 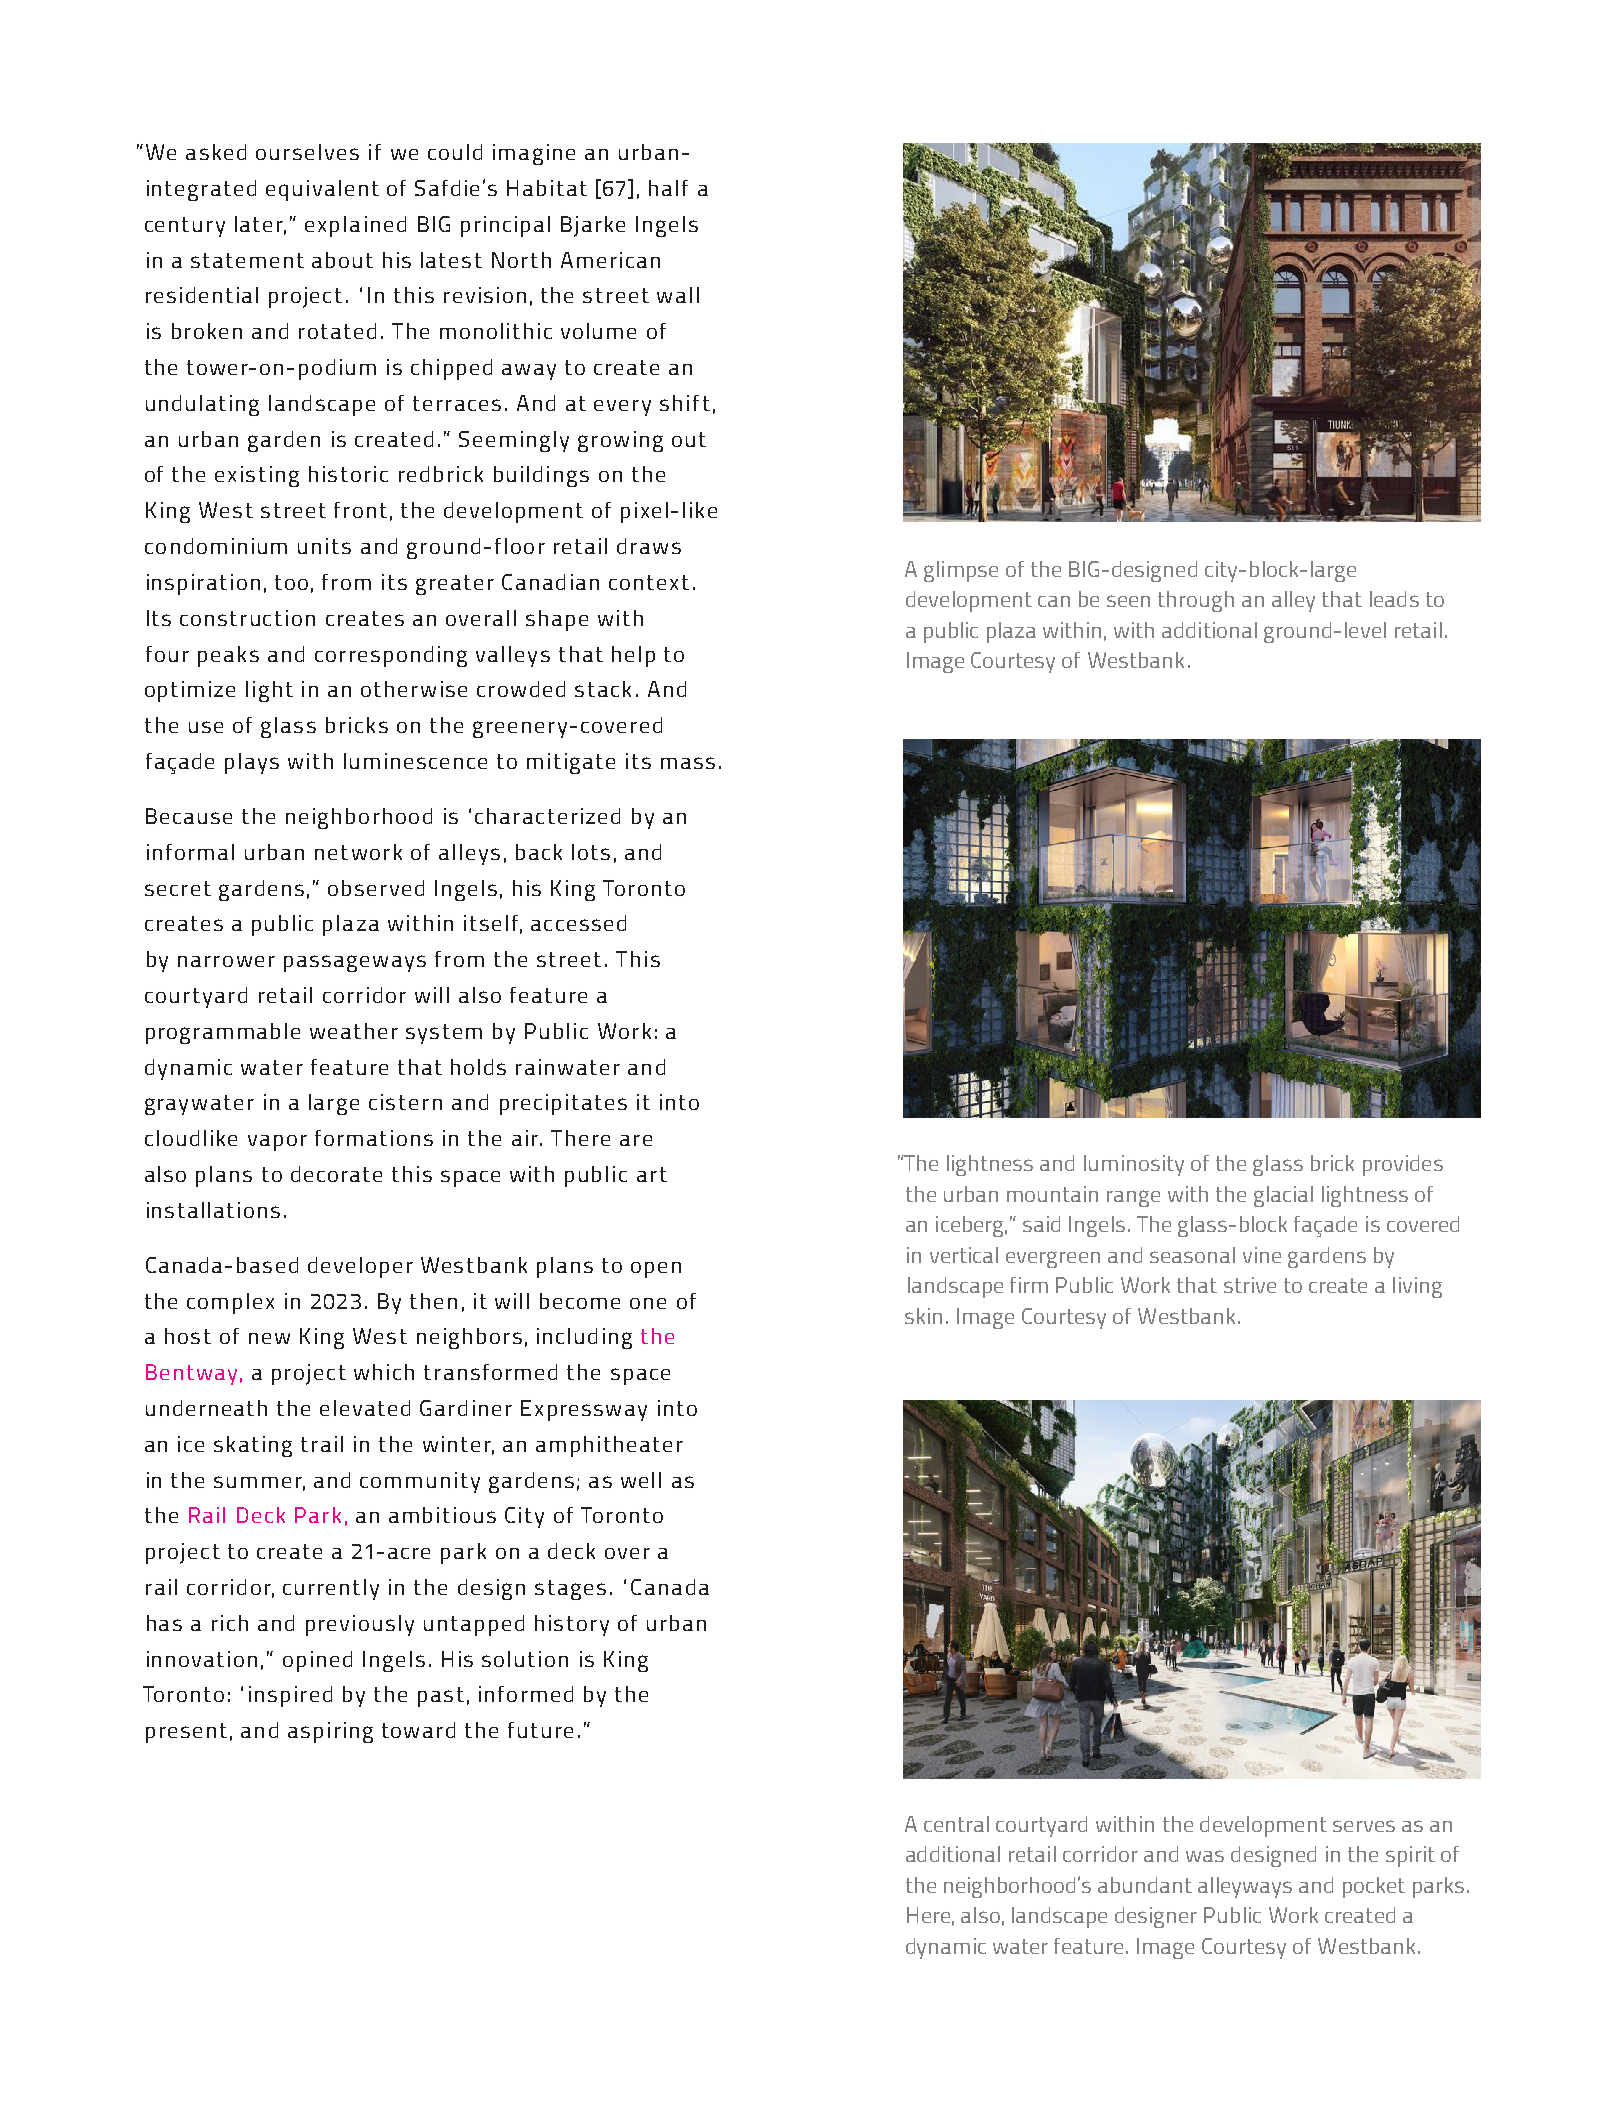 I want to click on well, so click(x=641, y=1480).
